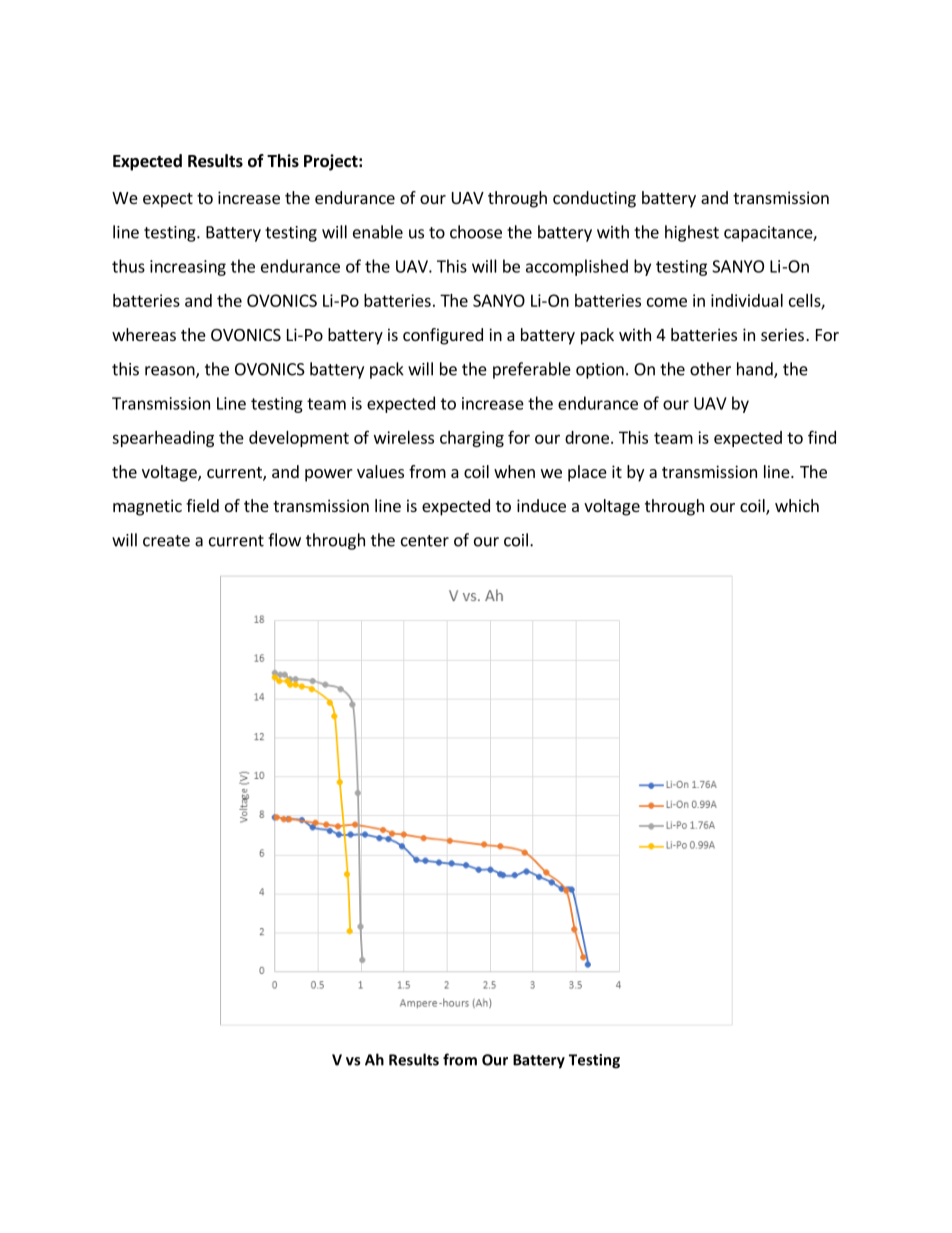 The height and width of the document is (1233, 952). I want to click on highest, so click(692, 233).
